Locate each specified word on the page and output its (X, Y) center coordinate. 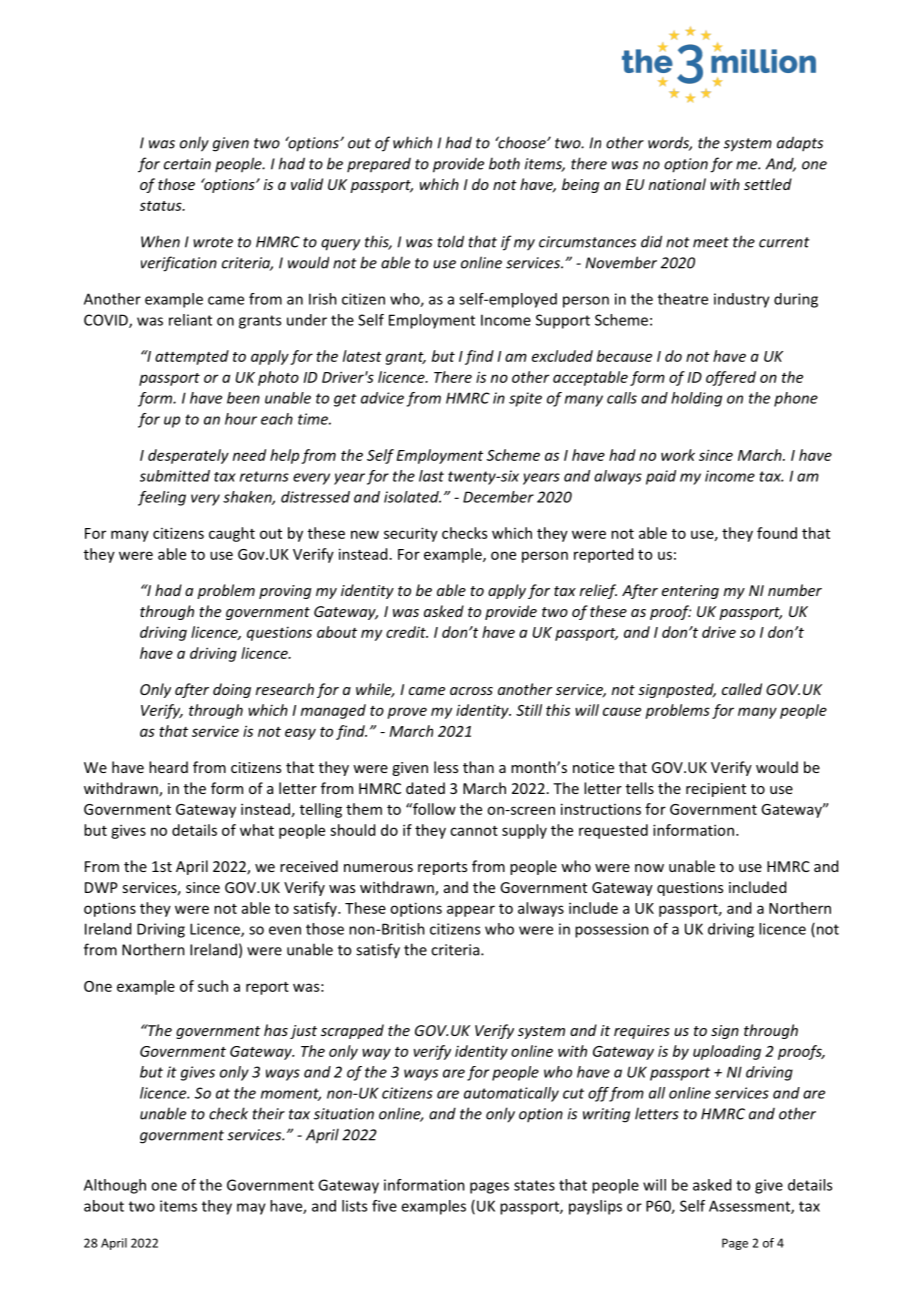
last (431, 476)
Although (115, 1186)
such (213, 986)
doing (232, 690)
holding (696, 399)
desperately (188, 456)
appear (471, 911)
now (649, 868)
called (742, 689)
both (504, 163)
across (471, 691)
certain (187, 164)
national (677, 184)
